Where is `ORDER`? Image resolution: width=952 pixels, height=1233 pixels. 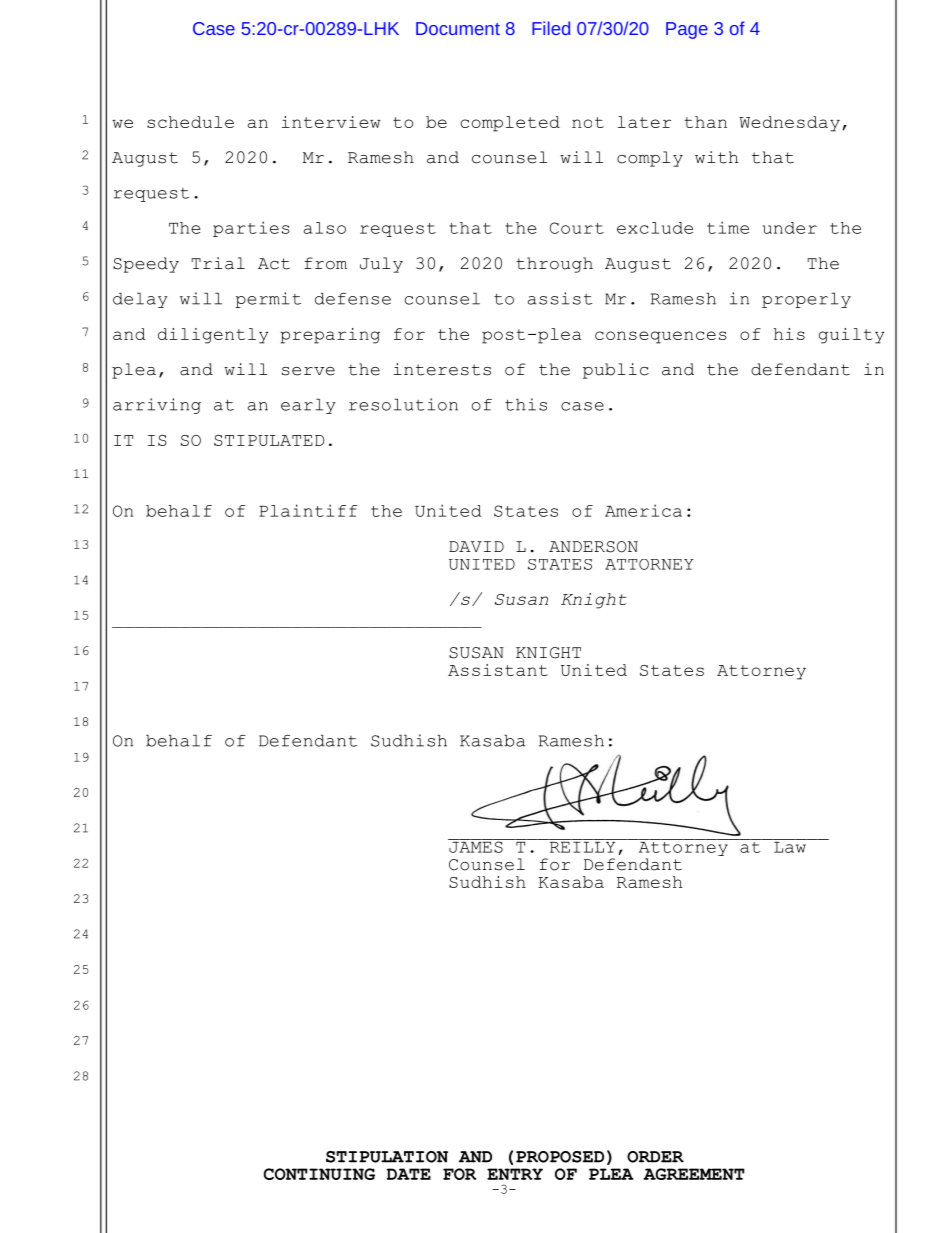
ORDER is located at coordinates (655, 1157).
